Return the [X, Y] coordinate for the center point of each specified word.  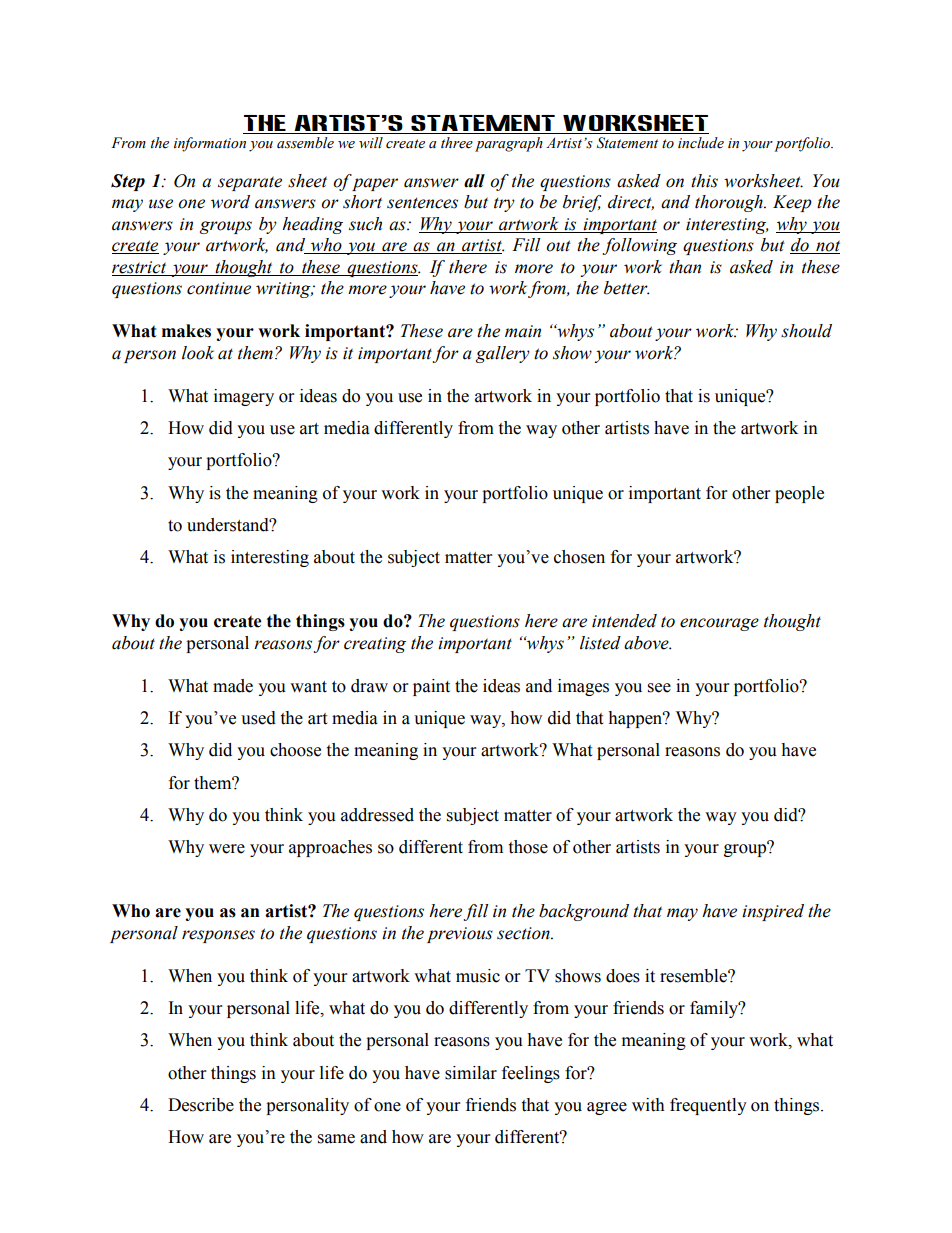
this [704, 181]
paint [431, 687]
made [233, 686]
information [210, 144]
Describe [201, 1105]
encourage [719, 624]
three [457, 143]
